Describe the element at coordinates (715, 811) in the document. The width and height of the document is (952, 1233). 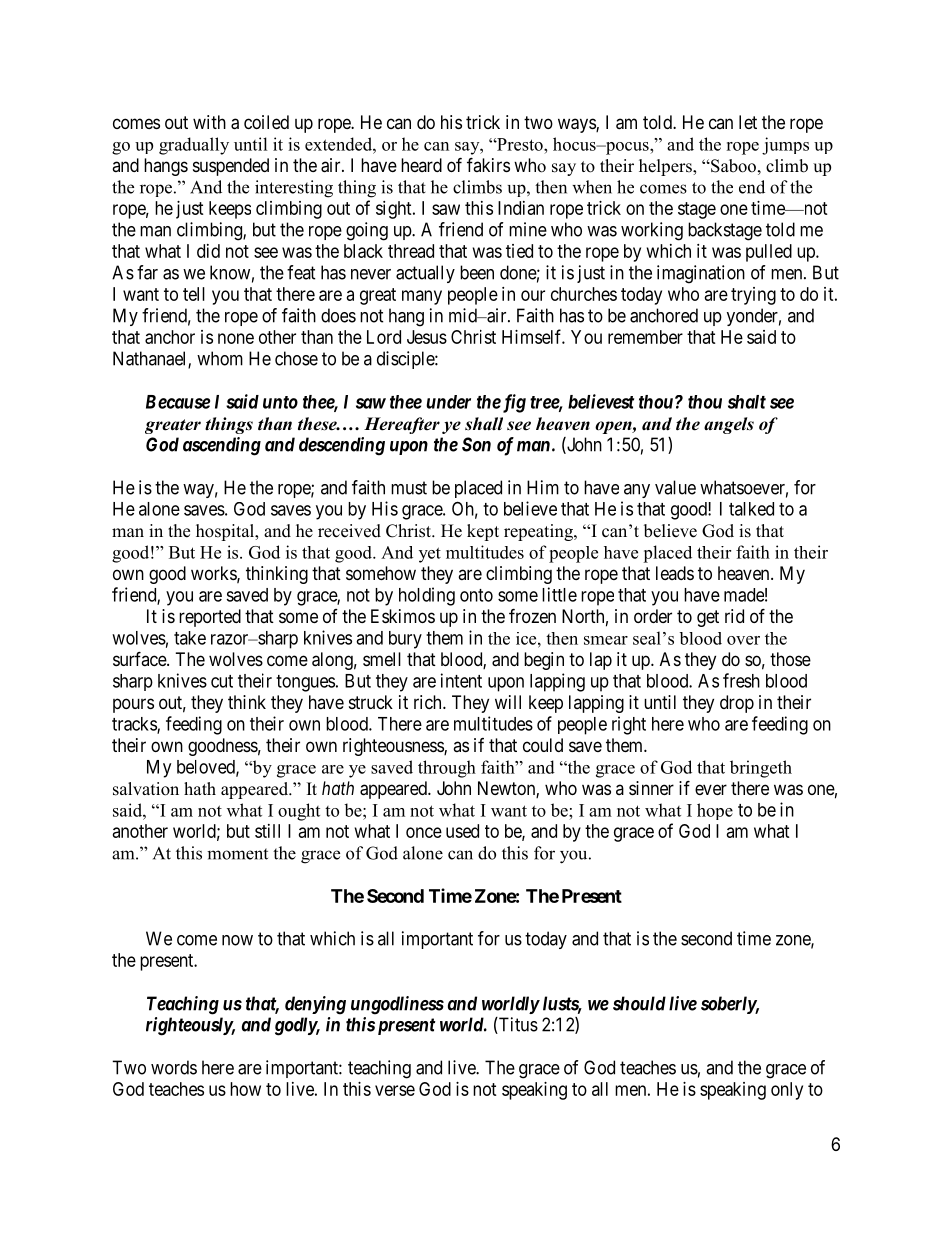
I see `hope` at that location.
